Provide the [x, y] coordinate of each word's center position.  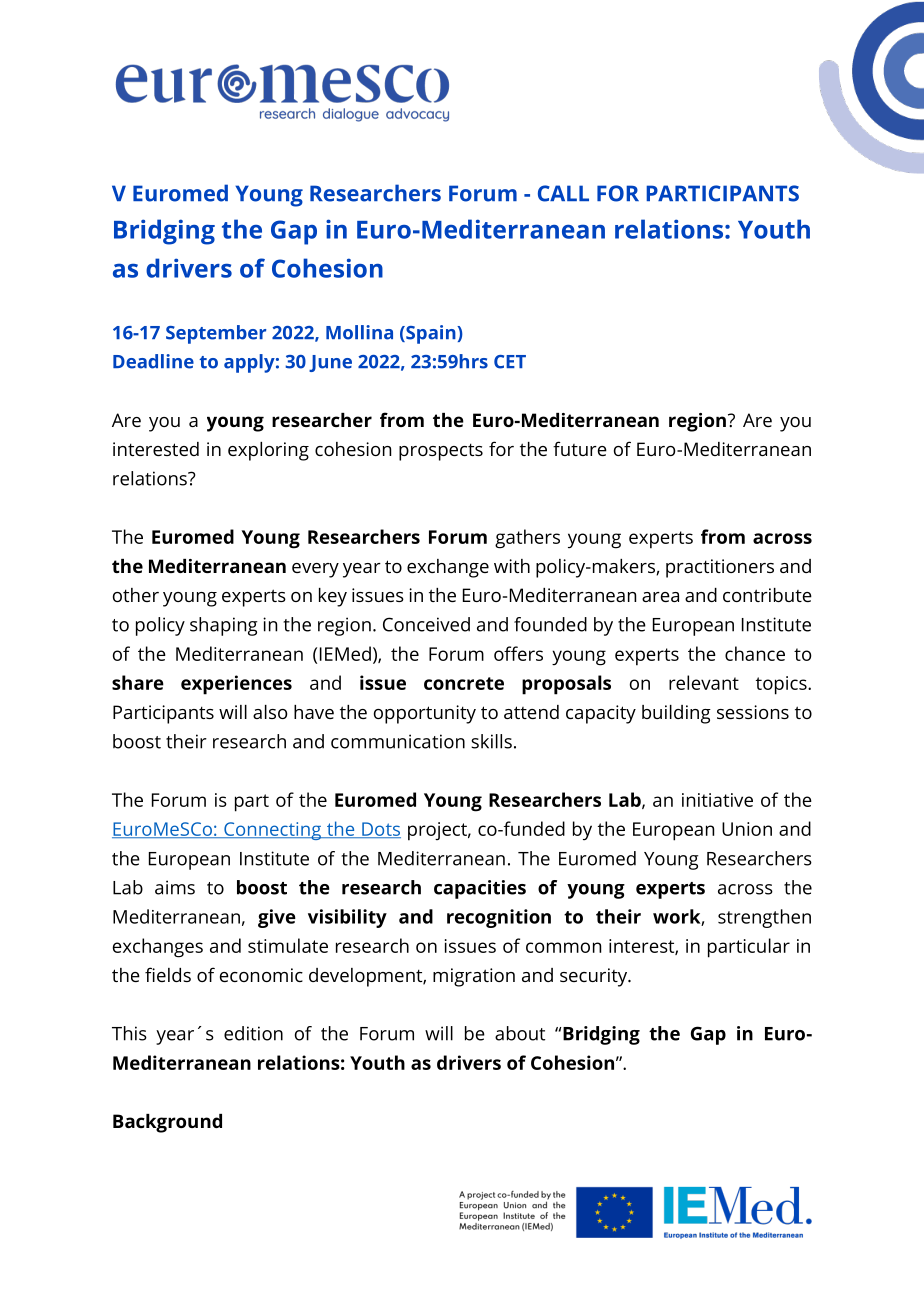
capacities [480, 889]
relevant [704, 682]
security [594, 977]
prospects [441, 452]
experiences [236, 685]
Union [747, 829]
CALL [563, 193]
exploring [268, 451]
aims [175, 887]
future [580, 448]
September [216, 334]
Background [167, 1123]
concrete [464, 683]
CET [510, 362]
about [520, 1033]
